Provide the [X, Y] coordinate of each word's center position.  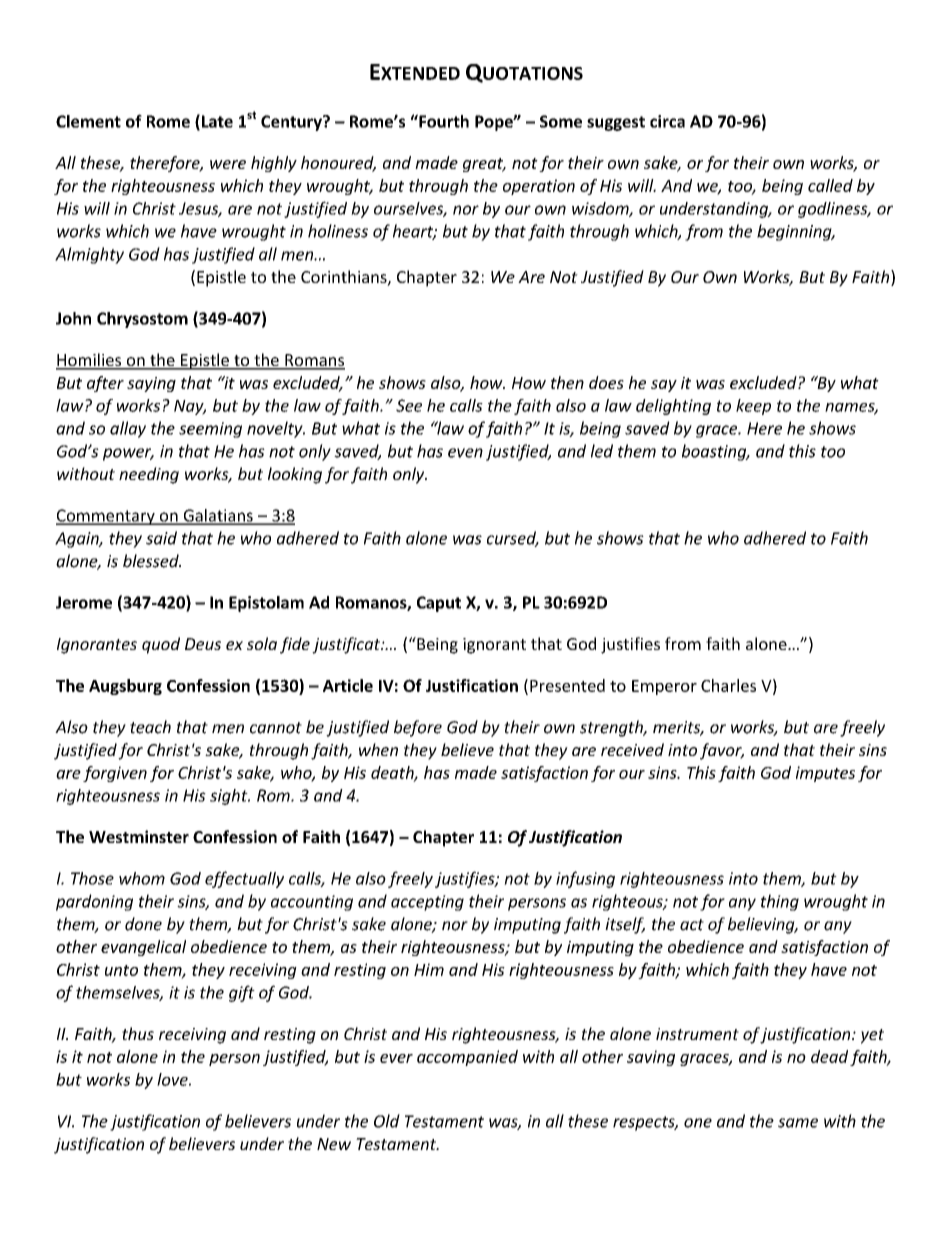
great [484, 165]
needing [149, 475]
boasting [715, 452]
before [418, 728]
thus [138, 1033]
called [830, 185]
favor [722, 751]
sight [230, 797]
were [228, 164]
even [465, 453]
